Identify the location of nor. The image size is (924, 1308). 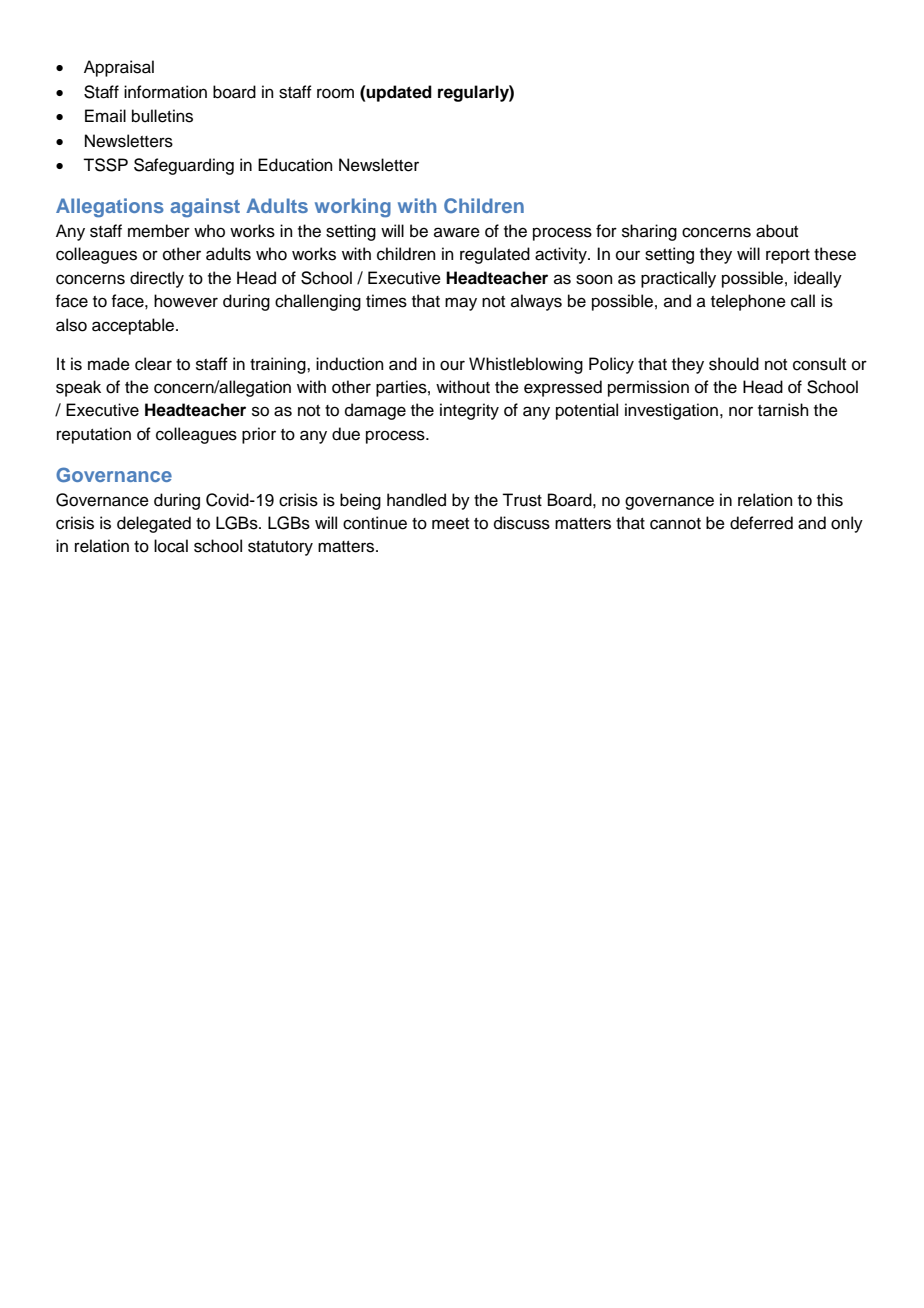
(741, 411).
